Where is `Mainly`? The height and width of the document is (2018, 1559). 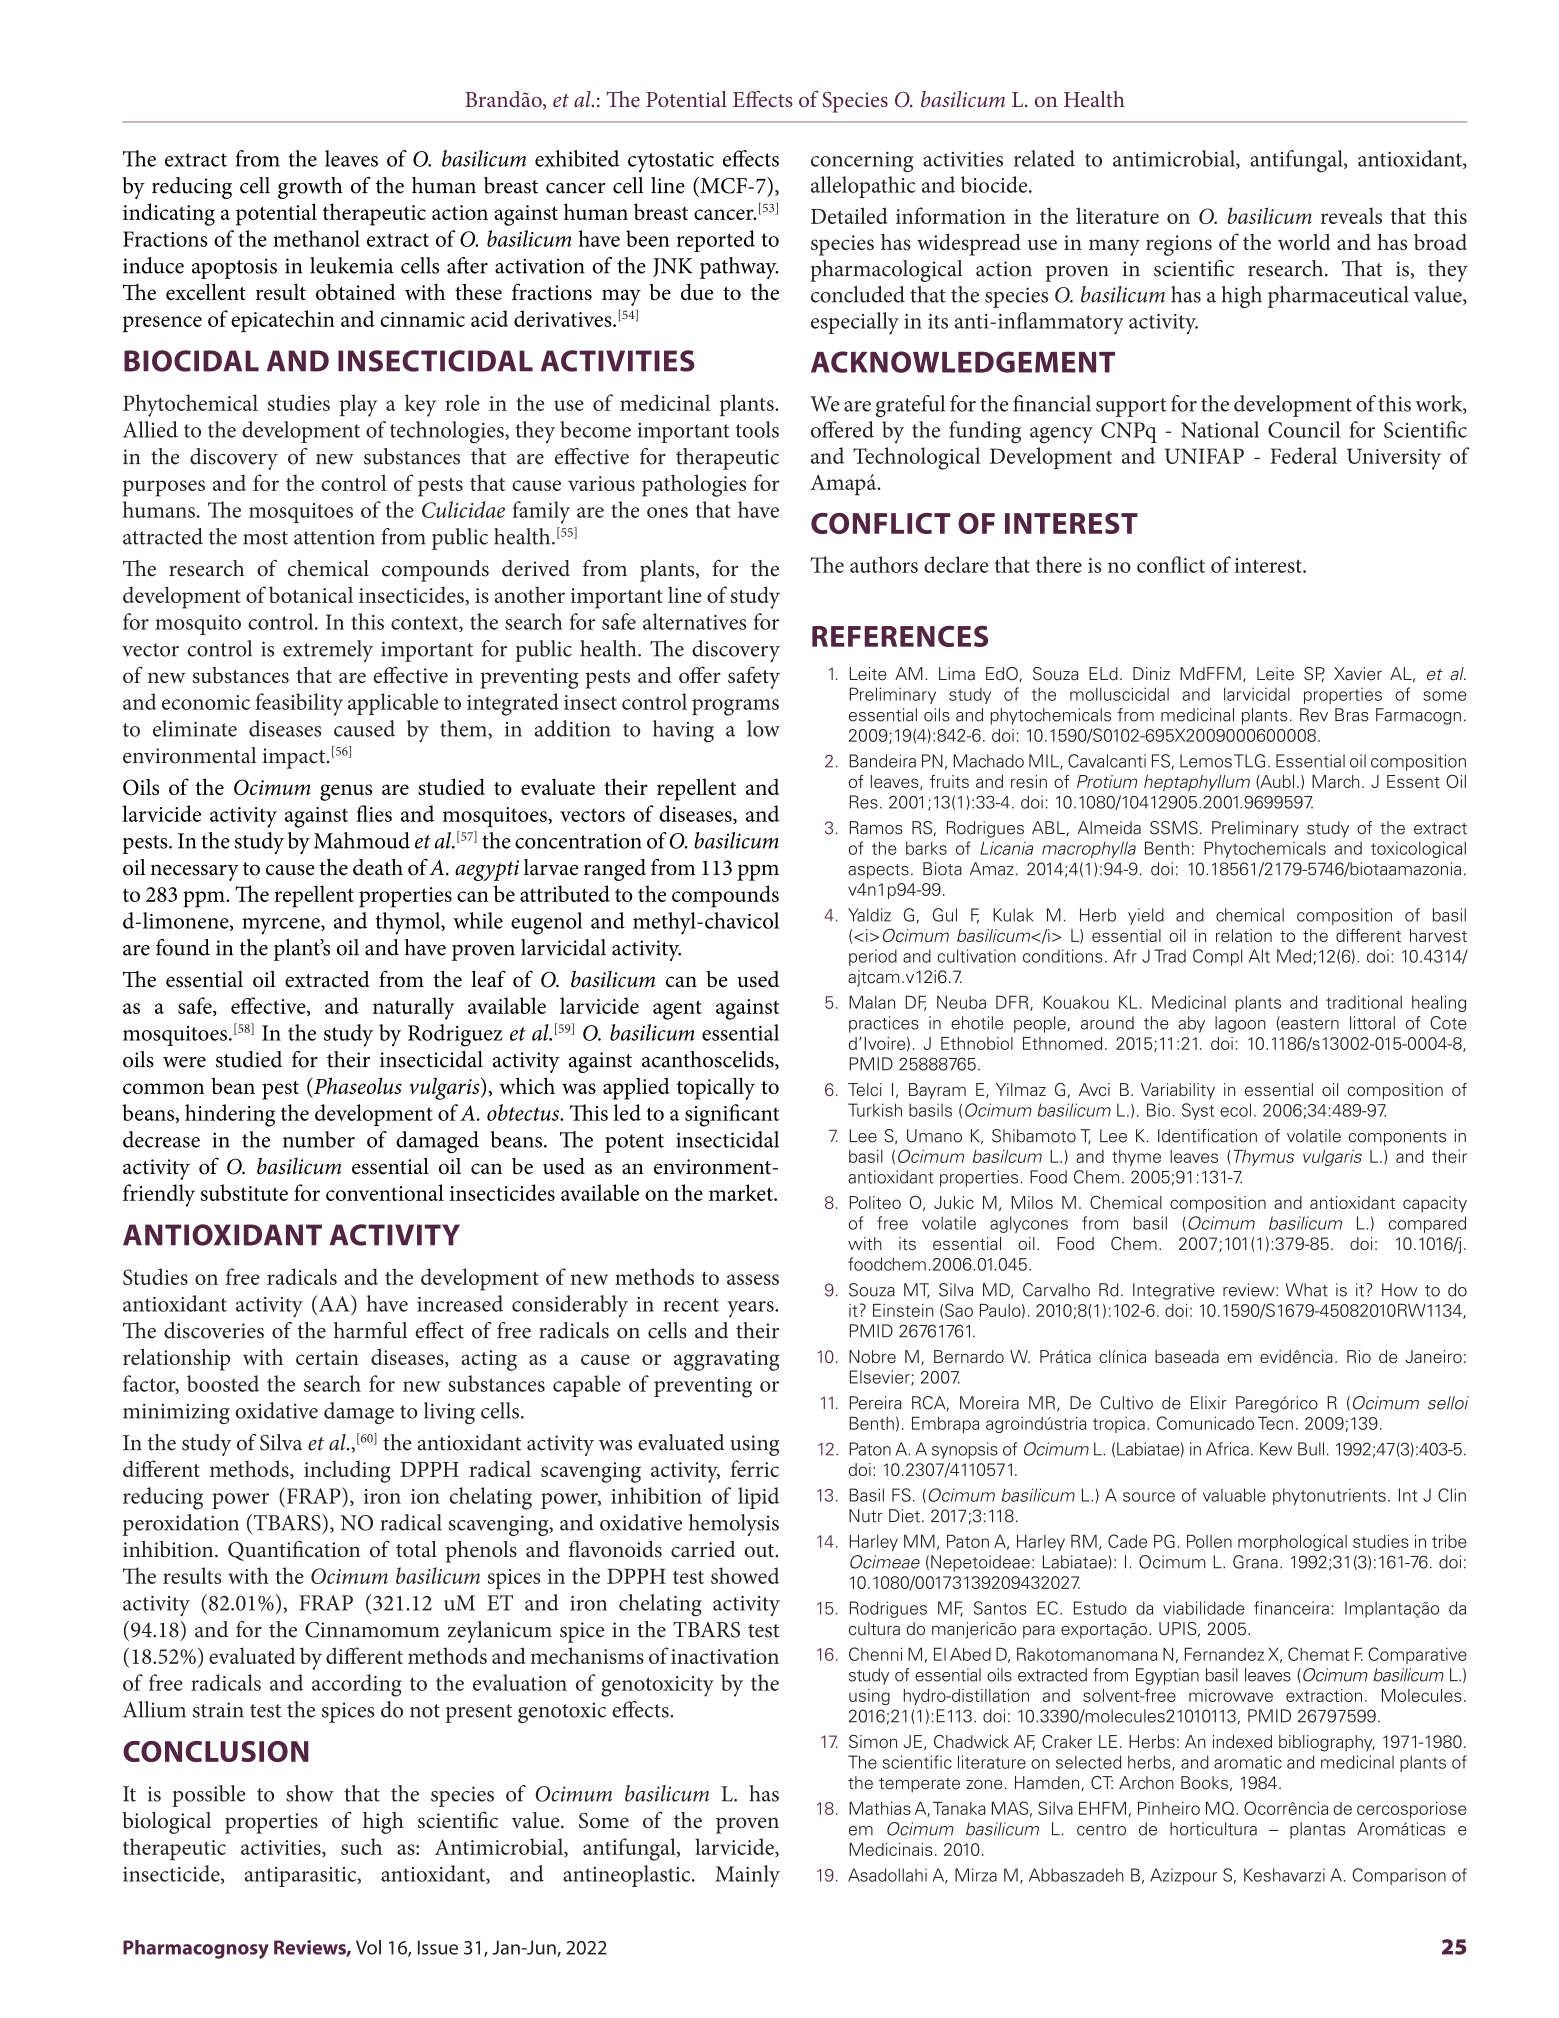
Mainly is located at coordinates (747, 1876).
